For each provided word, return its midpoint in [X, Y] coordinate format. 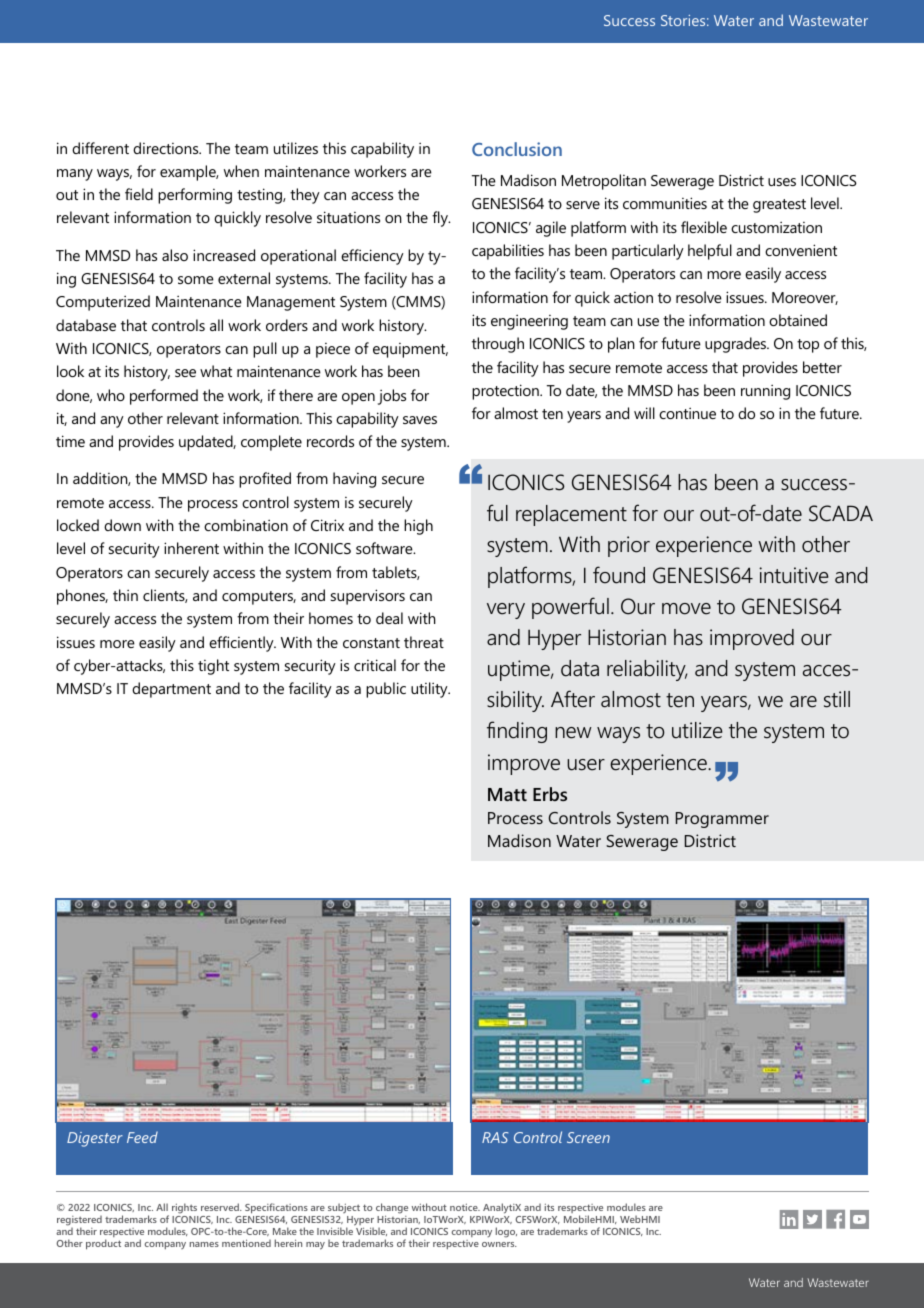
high [418, 527]
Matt [507, 794]
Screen [588, 1137]
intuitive [794, 575]
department [171, 690]
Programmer [722, 820]
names [204, 1244]
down [122, 525]
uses [782, 182]
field [139, 194]
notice [465, 1207]
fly [441, 219]
